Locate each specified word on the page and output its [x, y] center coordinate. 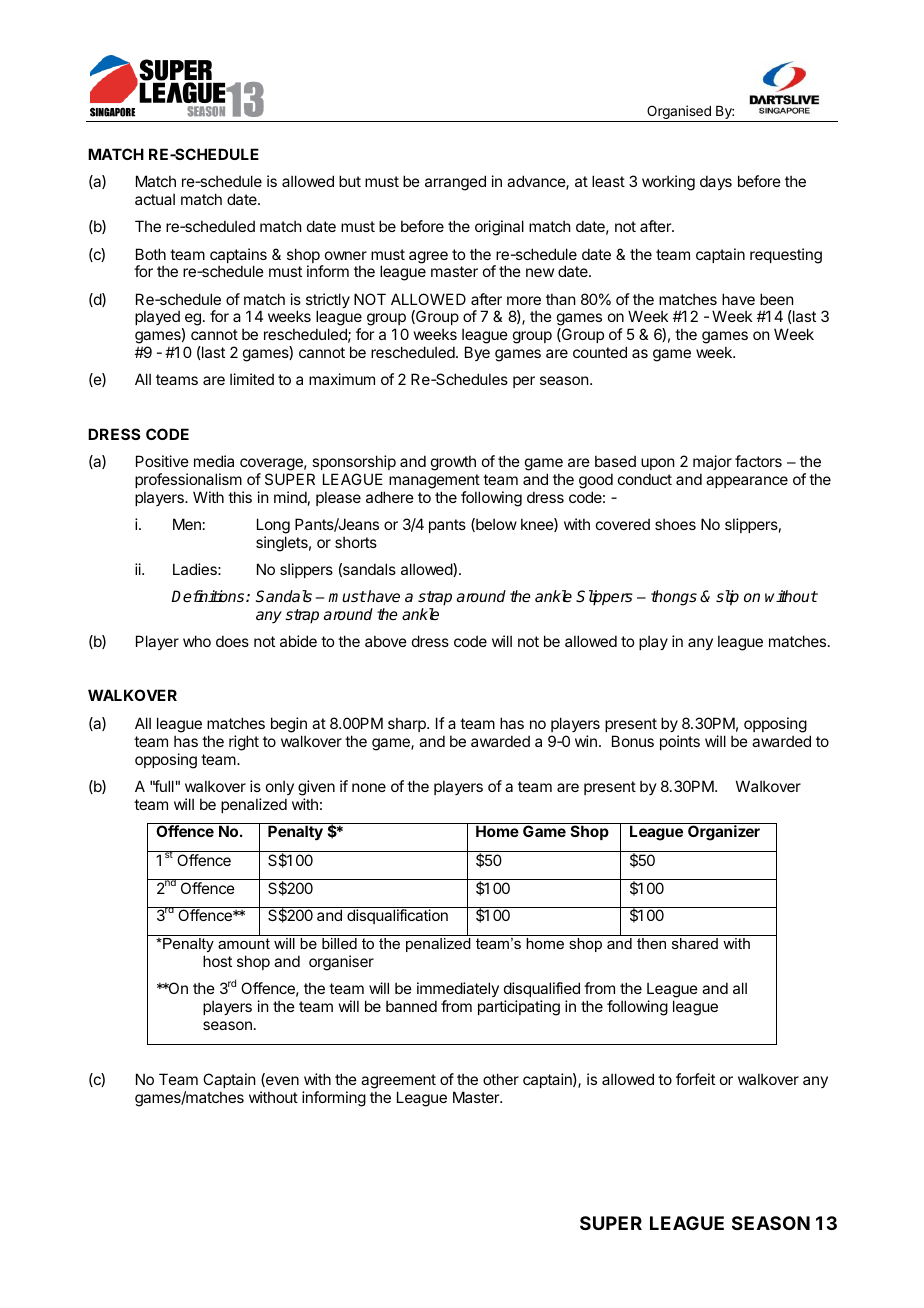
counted [600, 352]
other [501, 1079]
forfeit [695, 1079]
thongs [674, 598]
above [386, 641]
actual [155, 199]
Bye [477, 353]
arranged [455, 183]
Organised [679, 113]
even [281, 1081]
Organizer [724, 833]
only [280, 787]
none [369, 787]
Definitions [209, 596]
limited [252, 379]
